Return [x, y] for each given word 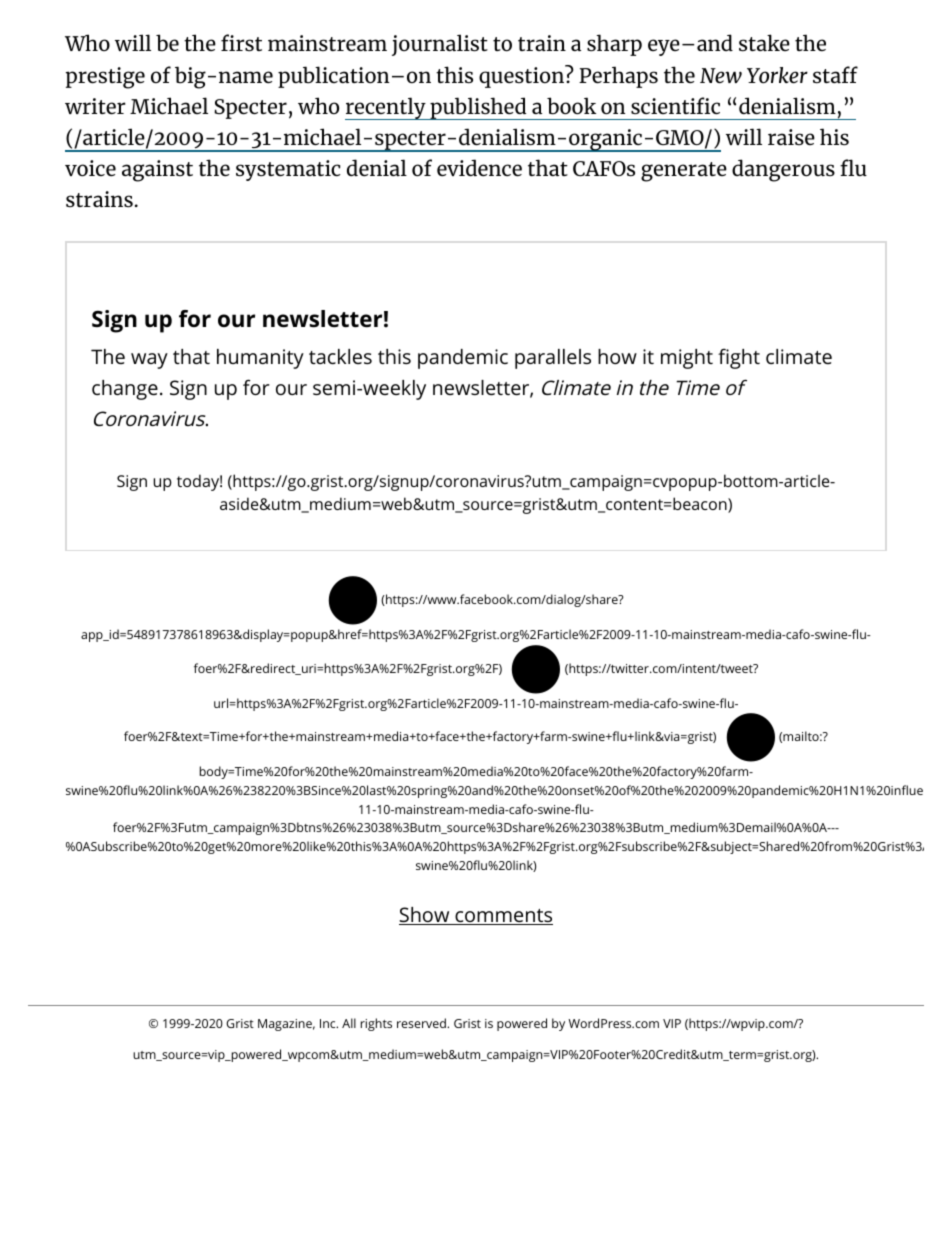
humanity [260, 359]
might [687, 359]
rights [376, 1024]
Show [425, 916]
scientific [675, 106]
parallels [553, 359]
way [149, 361]
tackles [340, 356]
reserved [422, 1023]
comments [503, 917]
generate [684, 172]
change [125, 390]
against [157, 171]
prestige [105, 78]
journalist [440, 45]
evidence [479, 168]
